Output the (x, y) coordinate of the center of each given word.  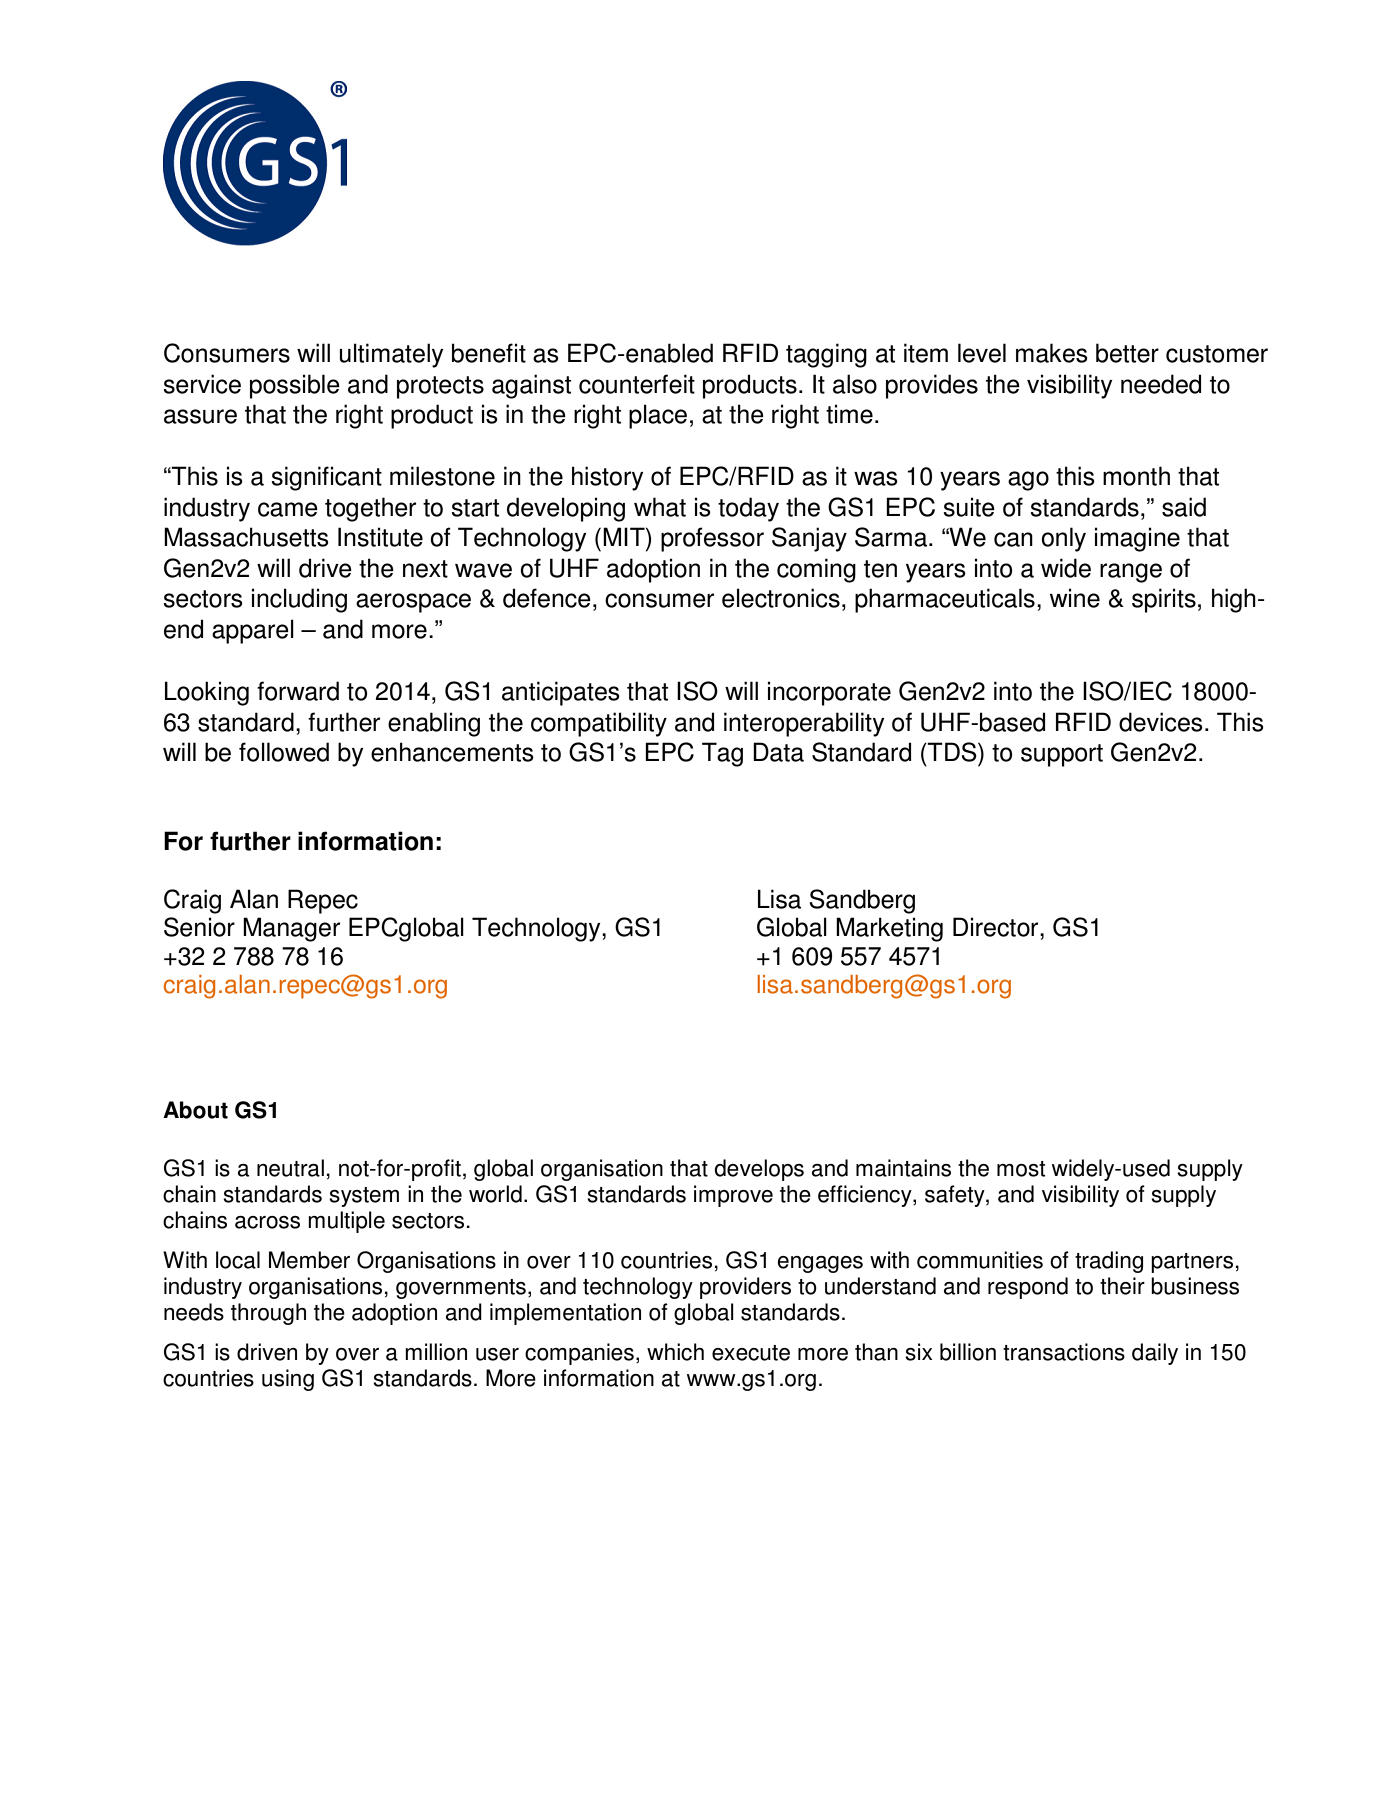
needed (1161, 384)
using (288, 1380)
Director (997, 927)
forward (298, 691)
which (675, 1352)
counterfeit (637, 384)
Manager (291, 929)
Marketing (889, 929)
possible (295, 386)
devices (1161, 722)
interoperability (804, 724)
